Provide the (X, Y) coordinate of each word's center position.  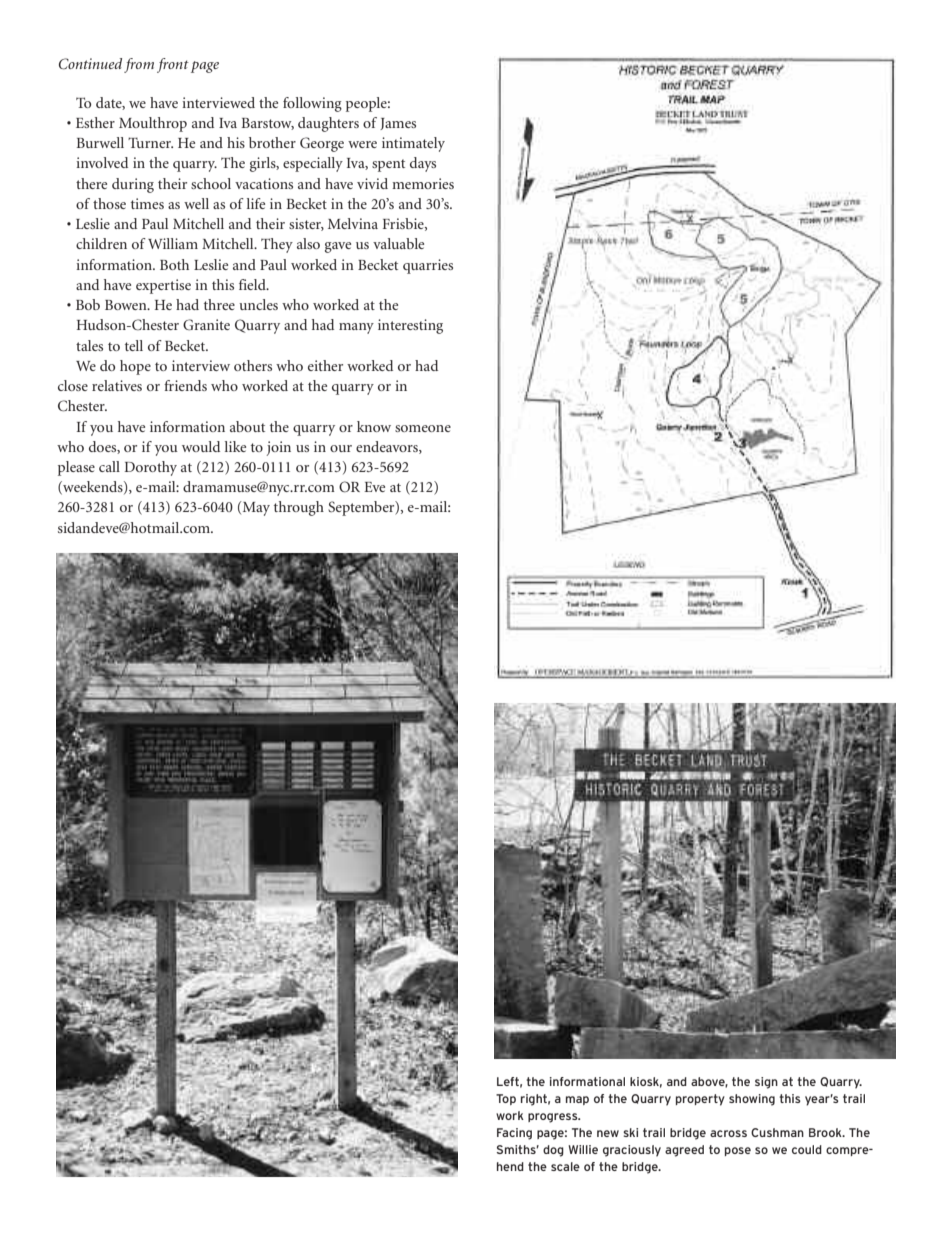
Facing (514, 1134)
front (173, 65)
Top (506, 1099)
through (299, 508)
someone (423, 428)
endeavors (388, 447)
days (423, 164)
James (398, 124)
